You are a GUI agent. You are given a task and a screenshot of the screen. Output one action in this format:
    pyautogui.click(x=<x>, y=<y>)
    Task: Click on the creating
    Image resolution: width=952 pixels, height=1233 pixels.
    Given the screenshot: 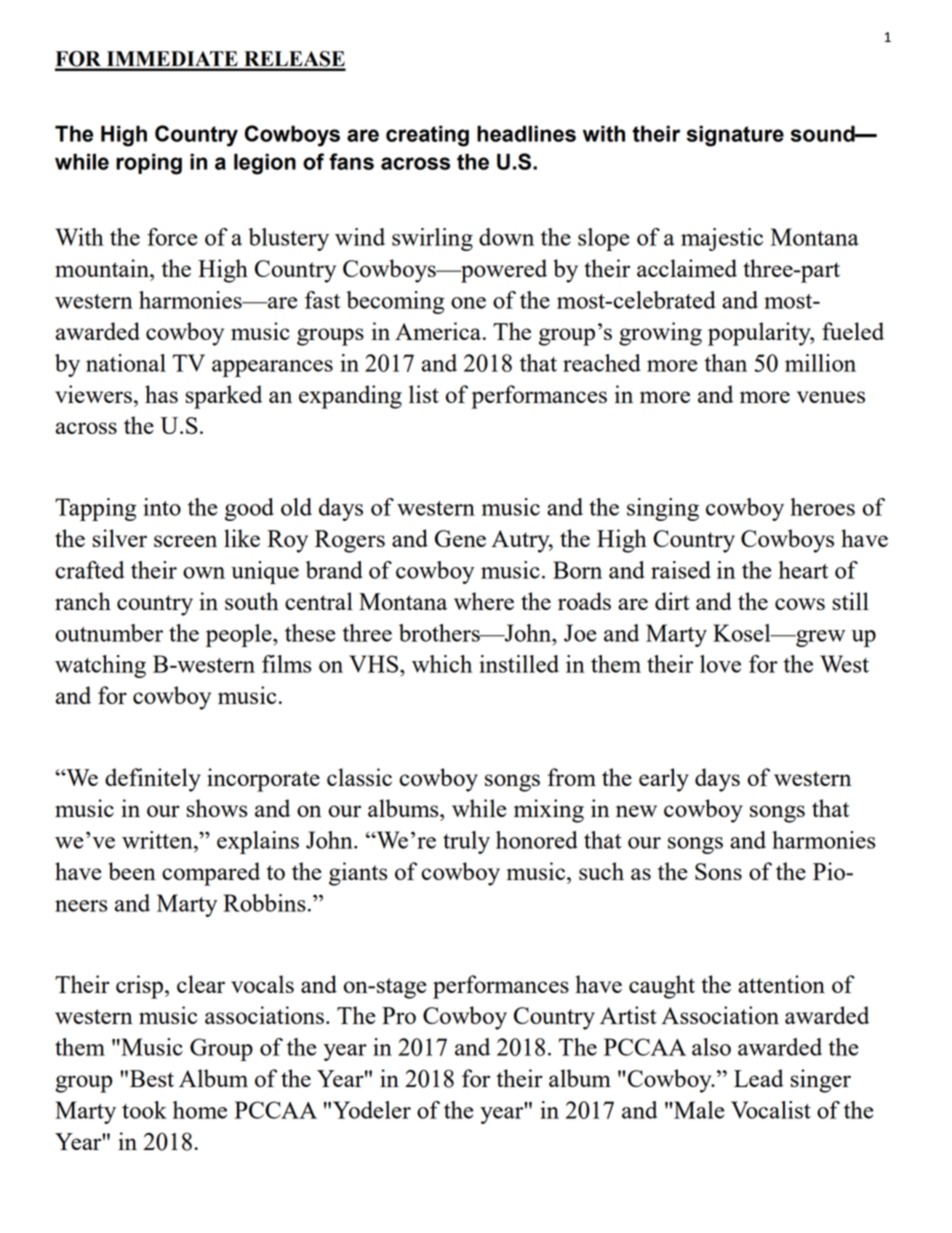 What is the action you would take?
    pyautogui.click(x=427, y=136)
